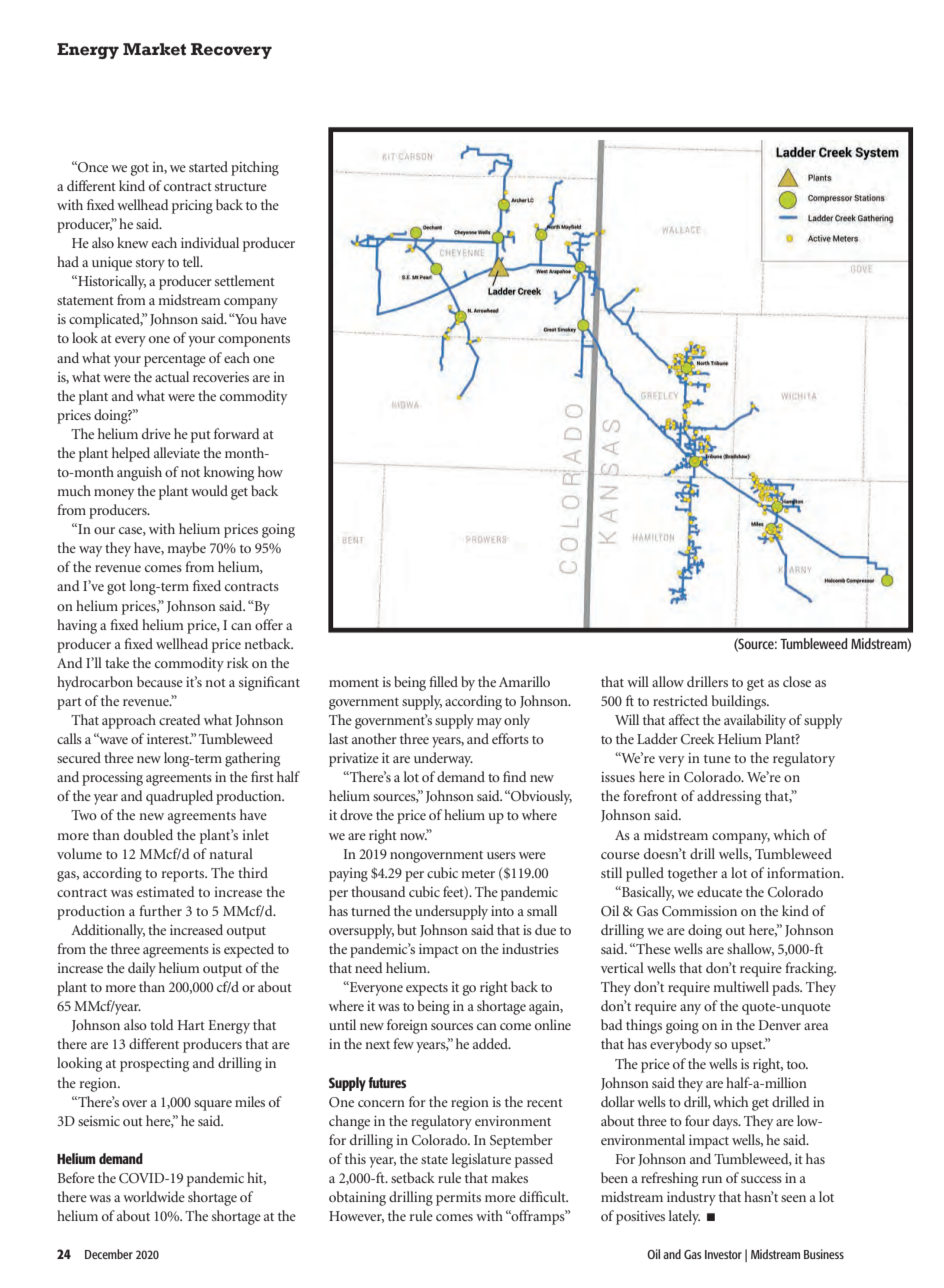 The height and width of the image is (1288, 944). What do you see at coordinates (154, 1196) in the image?
I see `worldwide` at bounding box center [154, 1196].
